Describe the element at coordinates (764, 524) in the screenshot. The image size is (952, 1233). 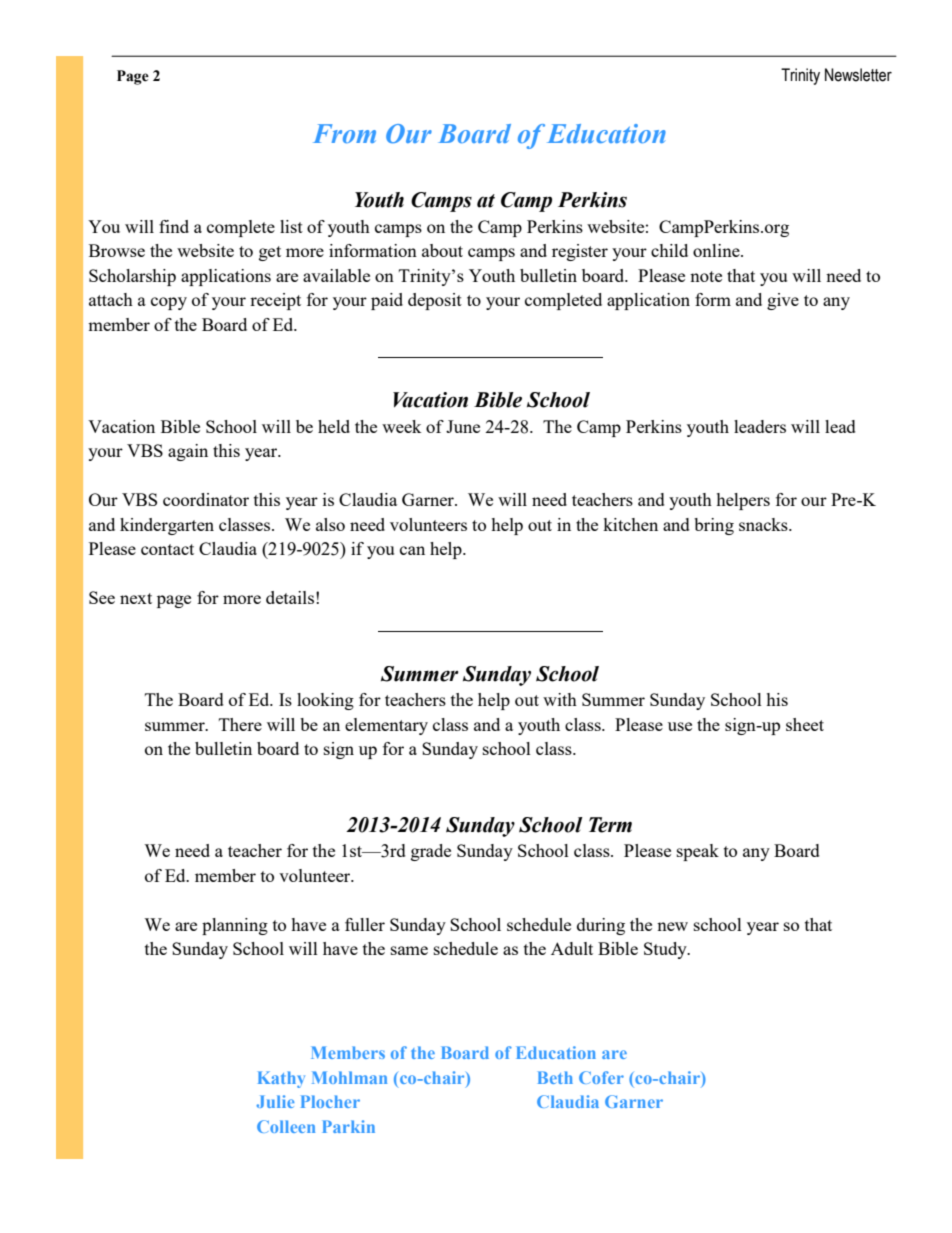
I see `snacks` at that location.
